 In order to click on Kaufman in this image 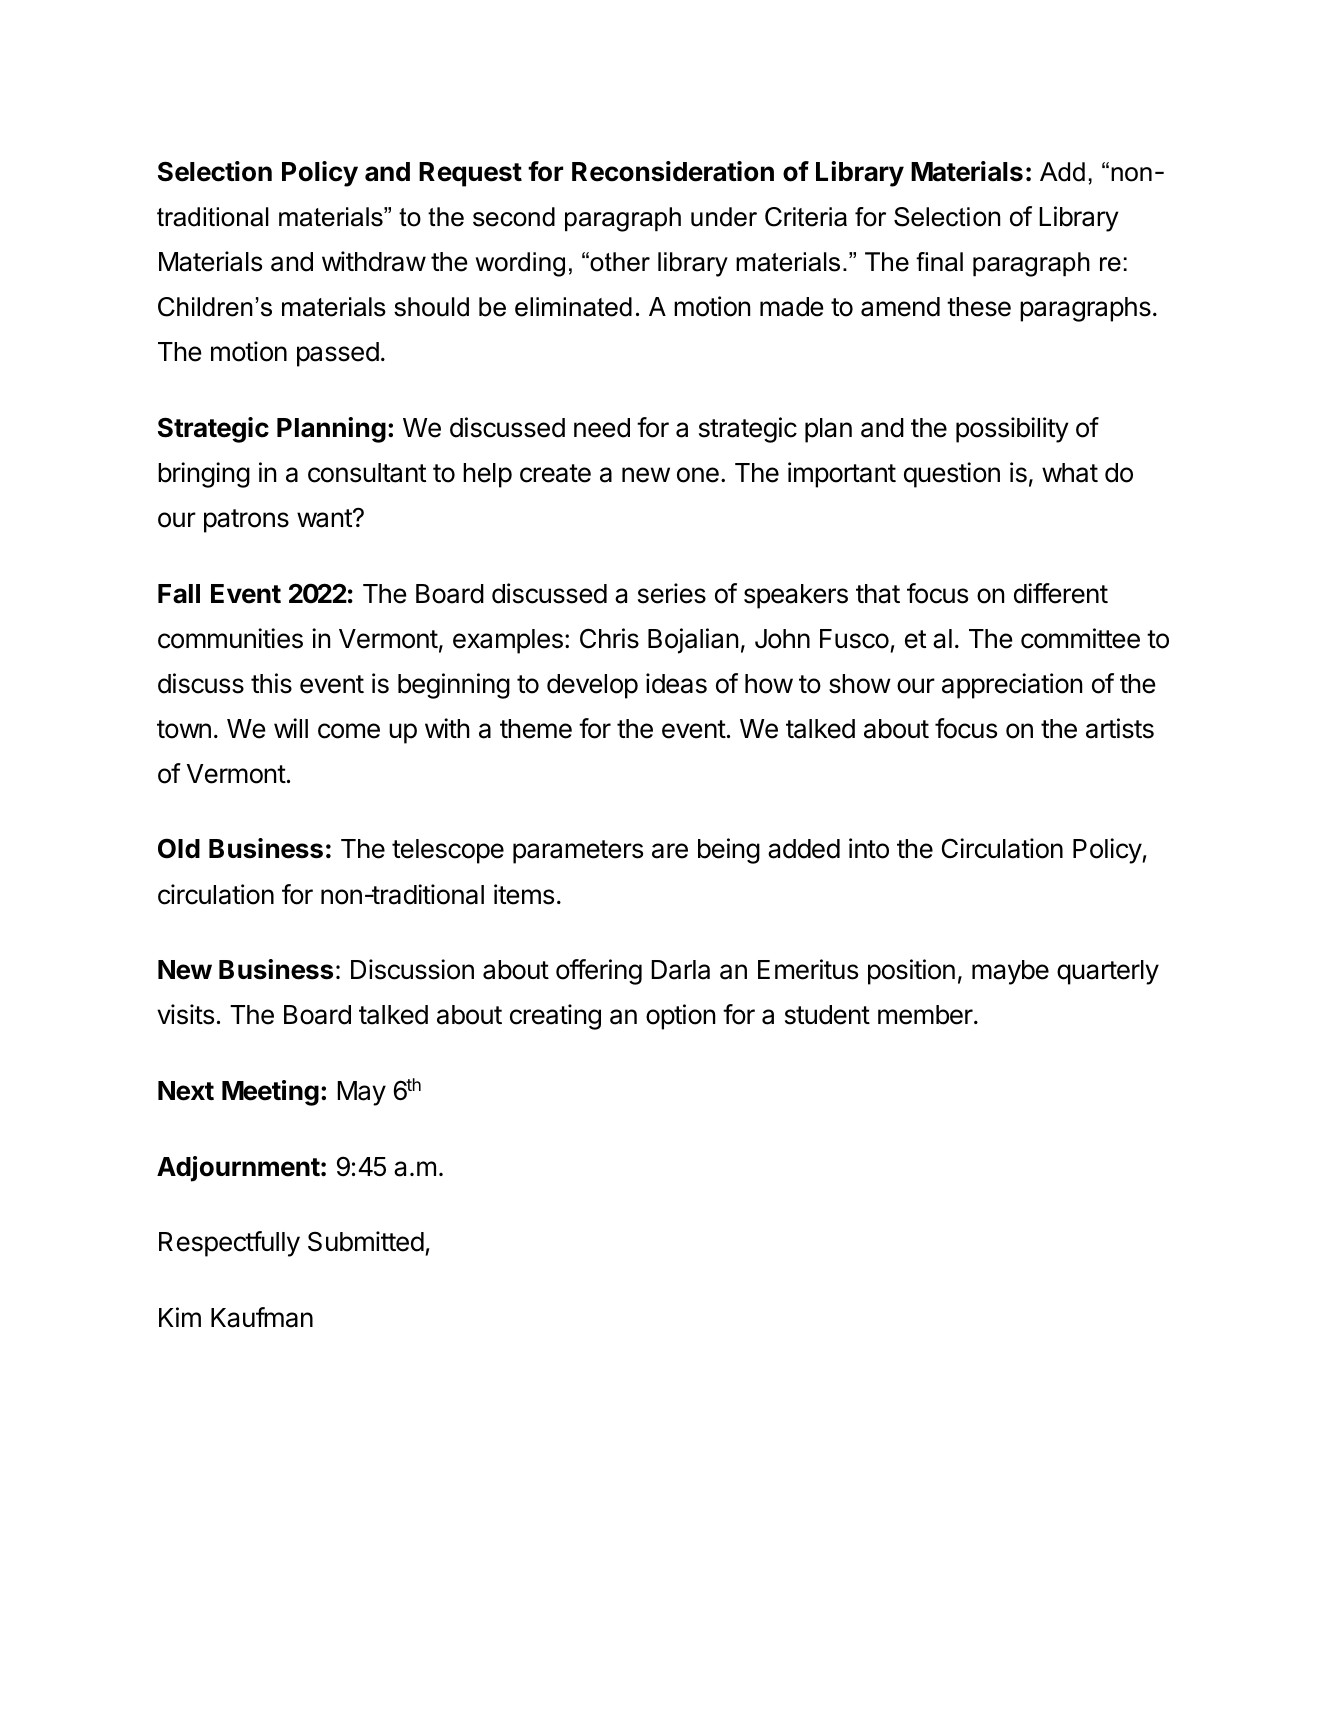, I will do `click(262, 1317)`.
